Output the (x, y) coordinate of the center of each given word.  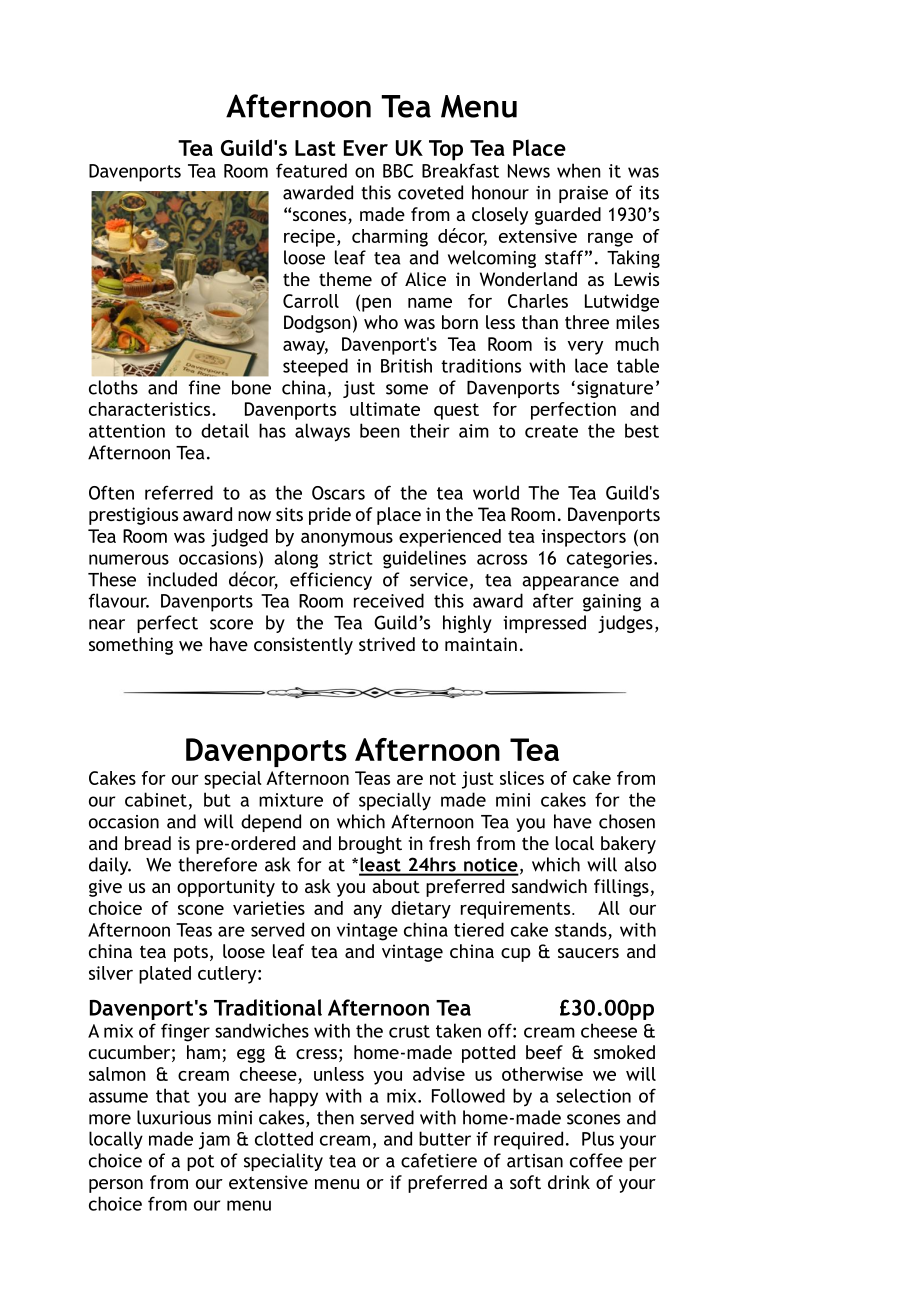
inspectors (583, 538)
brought (370, 845)
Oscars (338, 493)
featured (311, 170)
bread (148, 843)
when (579, 170)
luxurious (174, 1117)
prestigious (133, 516)
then (335, 1117)
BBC (398, 171)
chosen (627, 821)
